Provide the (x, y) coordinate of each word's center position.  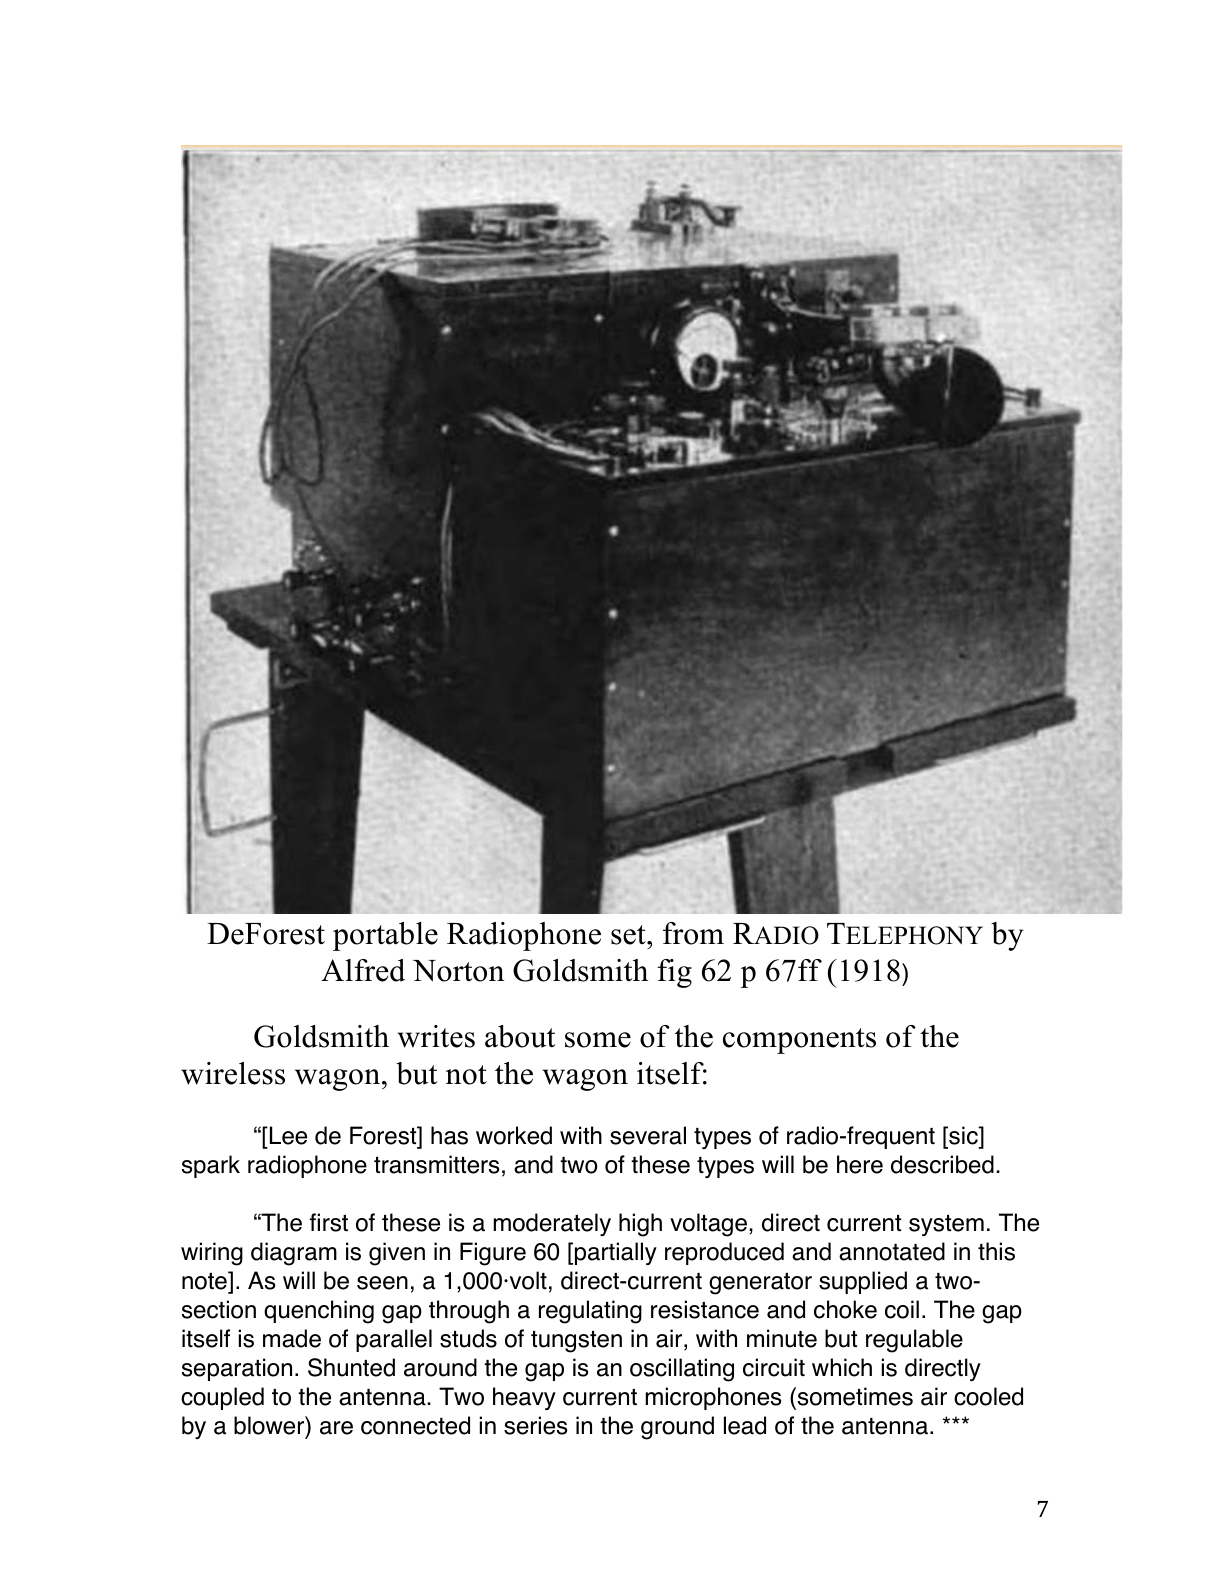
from (693, 933)
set (629, 935)
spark (211, 1166)
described (942, 1164)
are (336, 1428)
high (640, 1225)
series (535, 1425)
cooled (988, 1396)
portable (385, 936)
